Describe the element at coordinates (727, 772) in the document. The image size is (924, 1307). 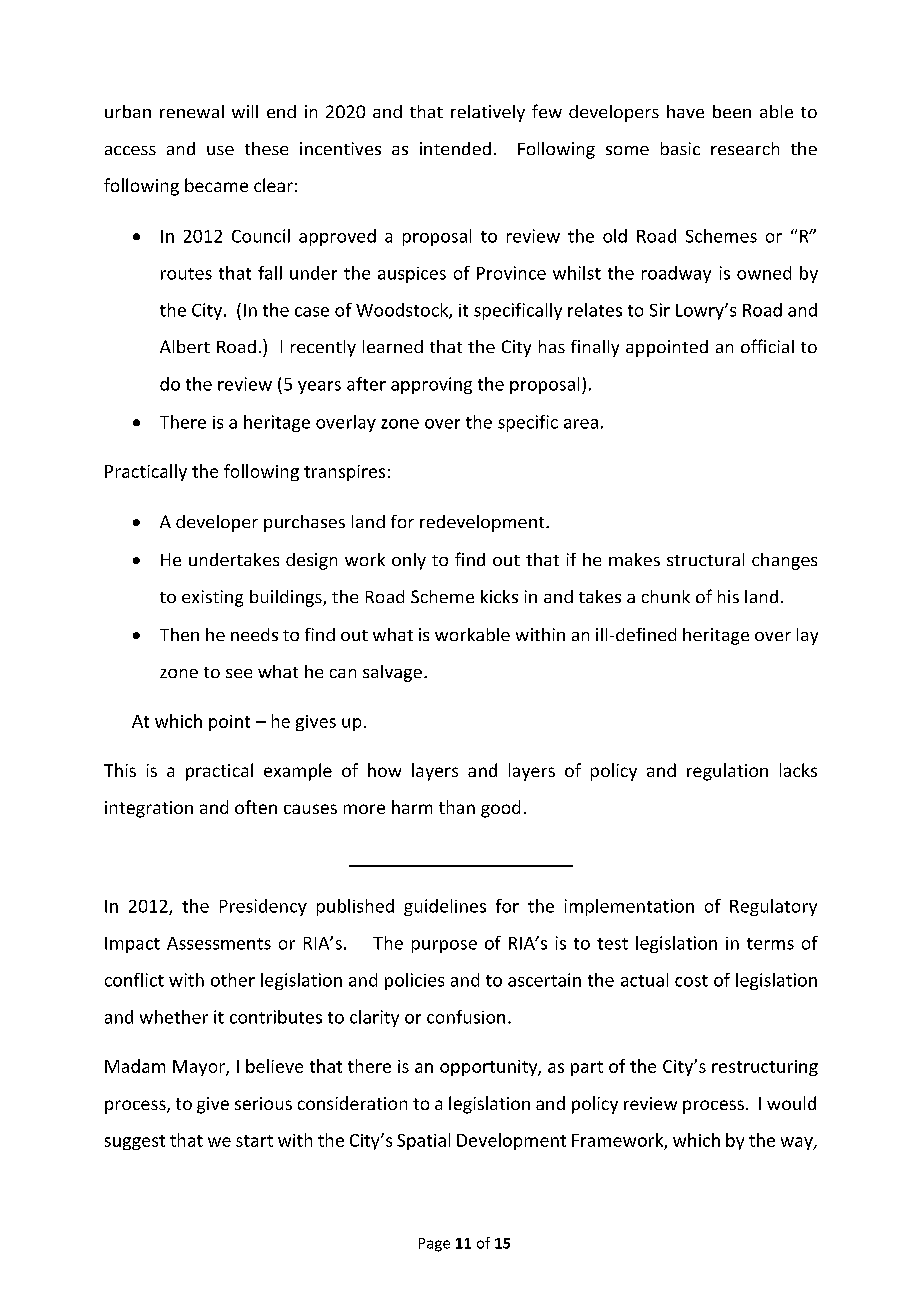
I see `regulation` at that location.
